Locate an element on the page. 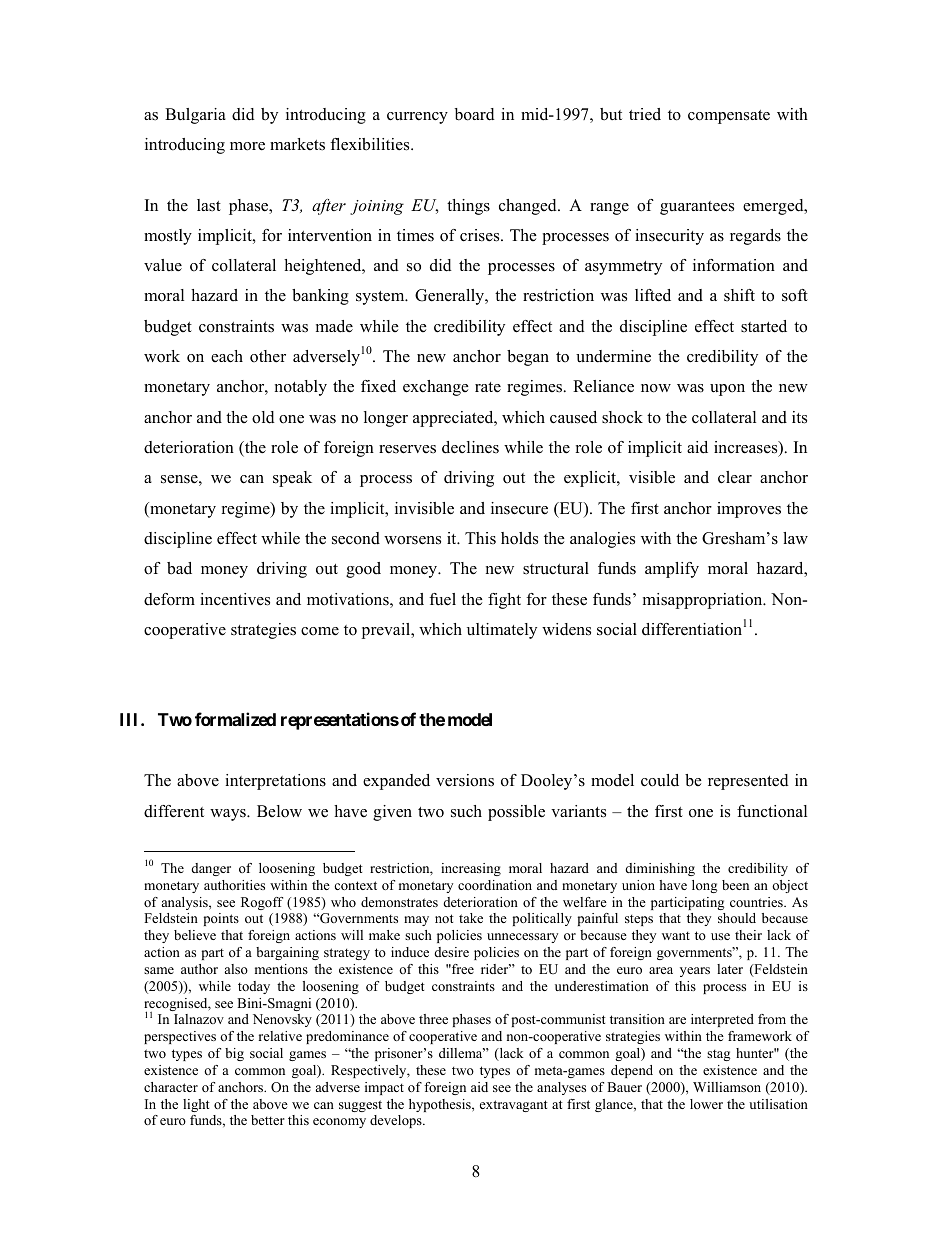 The height and width of the page is (1233, 952). more is located at coordinates (247, 146).
